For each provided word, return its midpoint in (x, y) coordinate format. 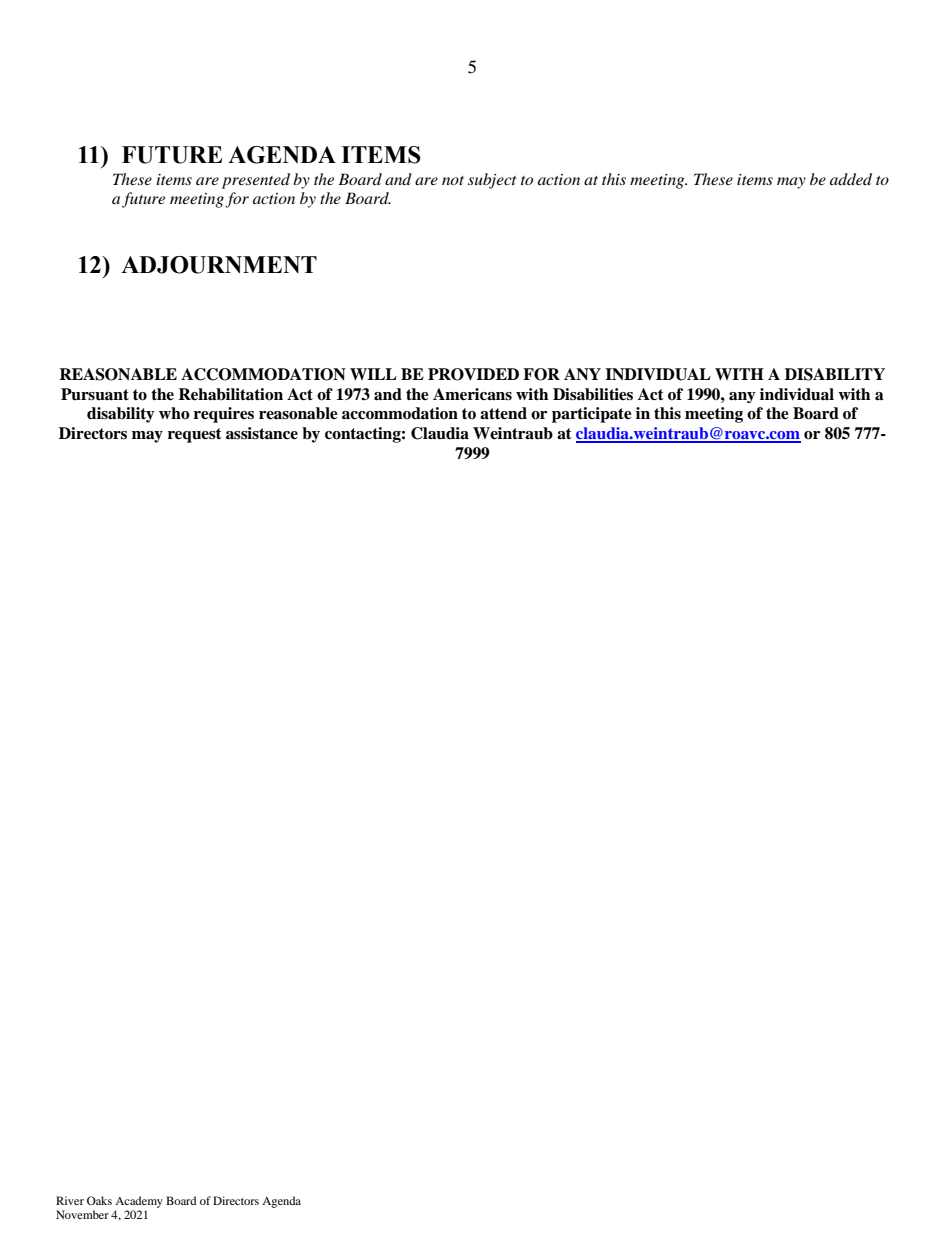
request (195, 435)
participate (592, 415)
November (82, 1214)
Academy (139, 1202)
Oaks (99, 1200)
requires (224, 415)
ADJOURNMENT (219, 265)
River (70, 1200)
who (174, 413)
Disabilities (593, 394)
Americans (472, 394)
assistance (262, 433)
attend (503, 413)
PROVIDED (473, 374)
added (851, 179)
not (453, 180)
